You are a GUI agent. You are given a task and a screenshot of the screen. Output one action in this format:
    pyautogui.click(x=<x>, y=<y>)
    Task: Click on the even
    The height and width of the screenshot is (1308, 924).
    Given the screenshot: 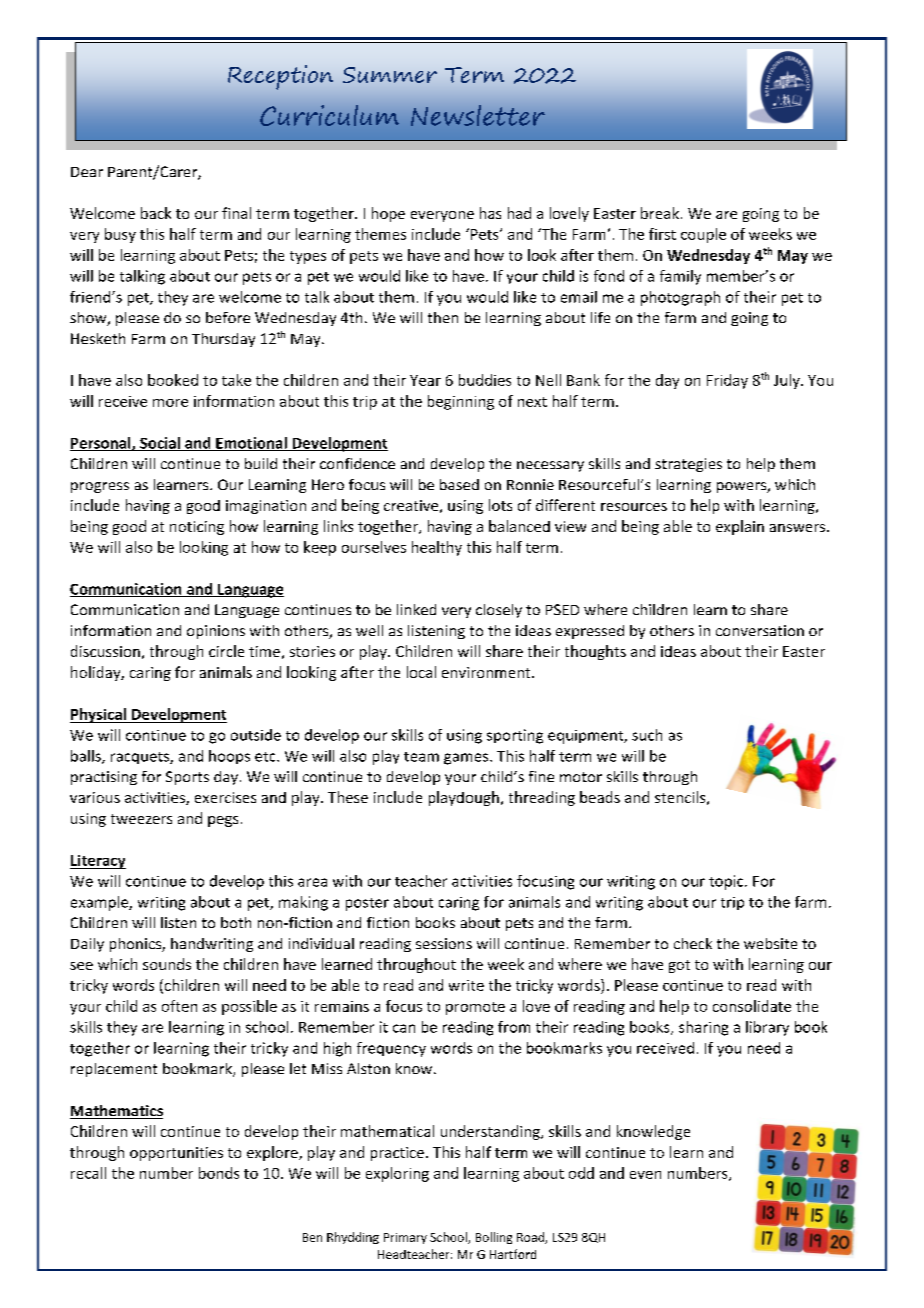 What is the action you would take?
    pyautogui.click(x=645, y=1175)
